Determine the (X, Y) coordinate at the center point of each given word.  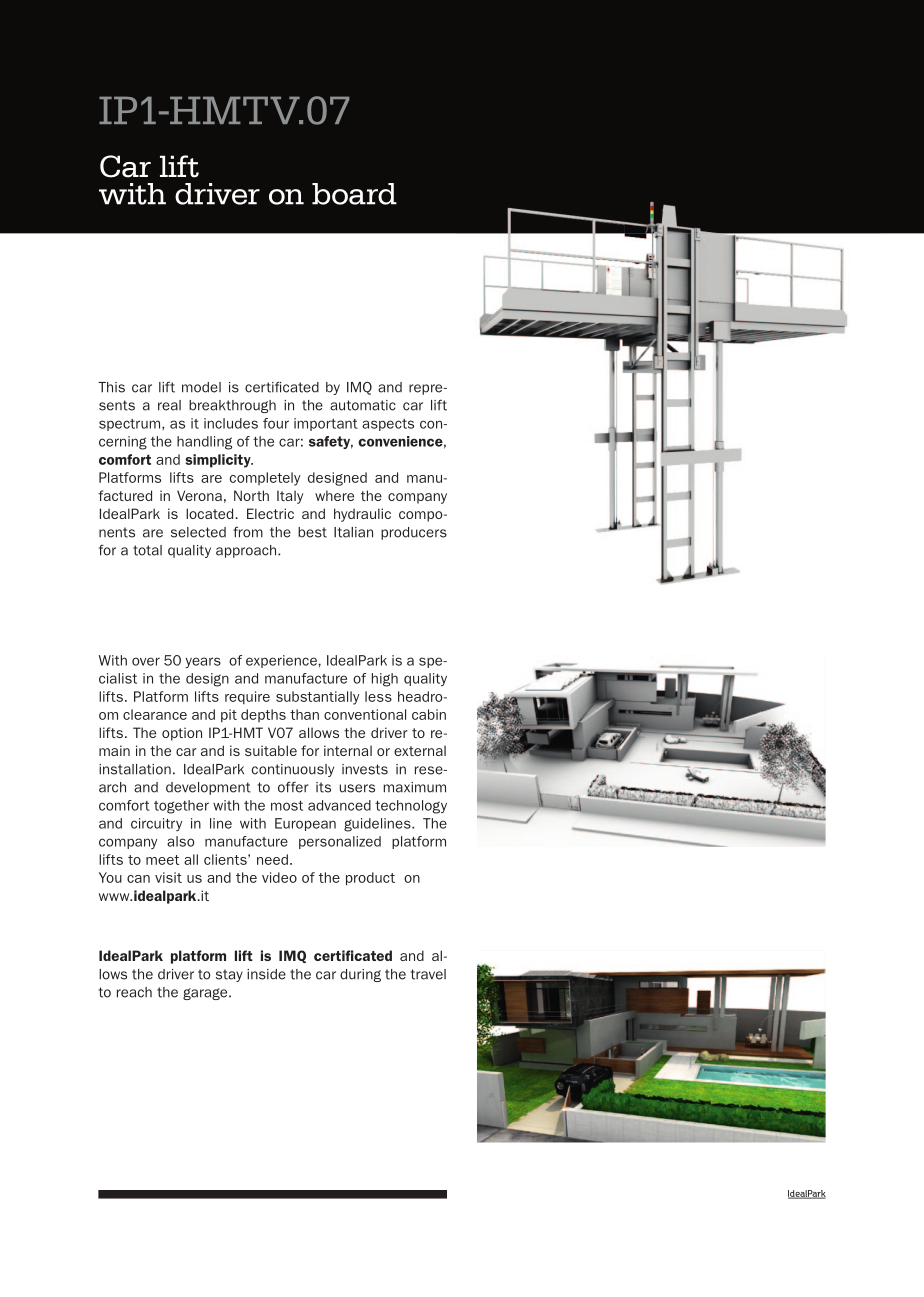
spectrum (129, 425)
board (354, 194)
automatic (363, 405)
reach (134, 992)
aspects (388, 425)
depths (263, 715)
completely (265, 479)
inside (266, 974)
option (182, 734)
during (360, 975)
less (378, 696)
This (111, 387)
